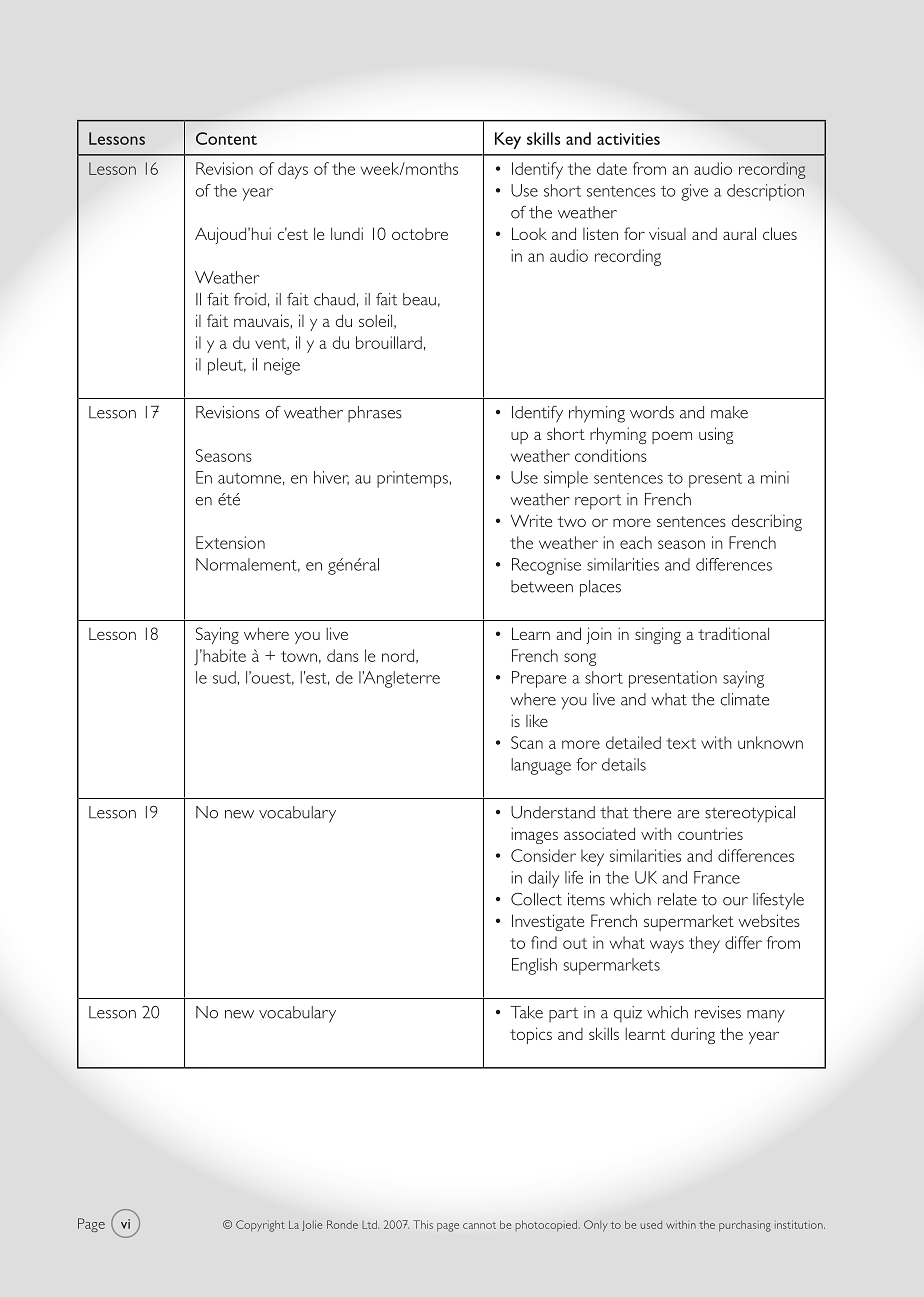  I want to click on Jolie, so click(312, 1225).
